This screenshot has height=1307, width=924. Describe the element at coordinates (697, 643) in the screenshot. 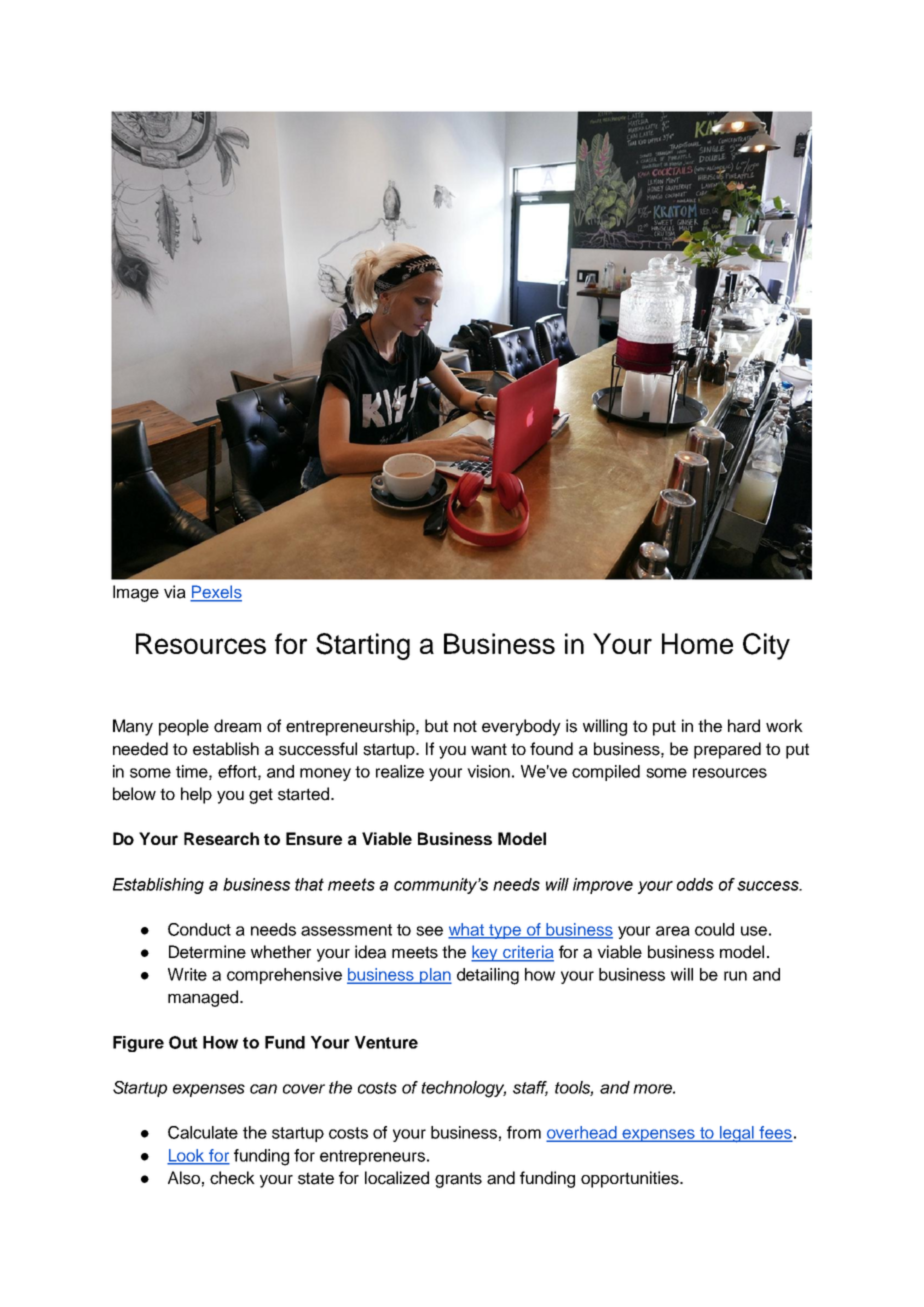

I see `Home` at that location.
